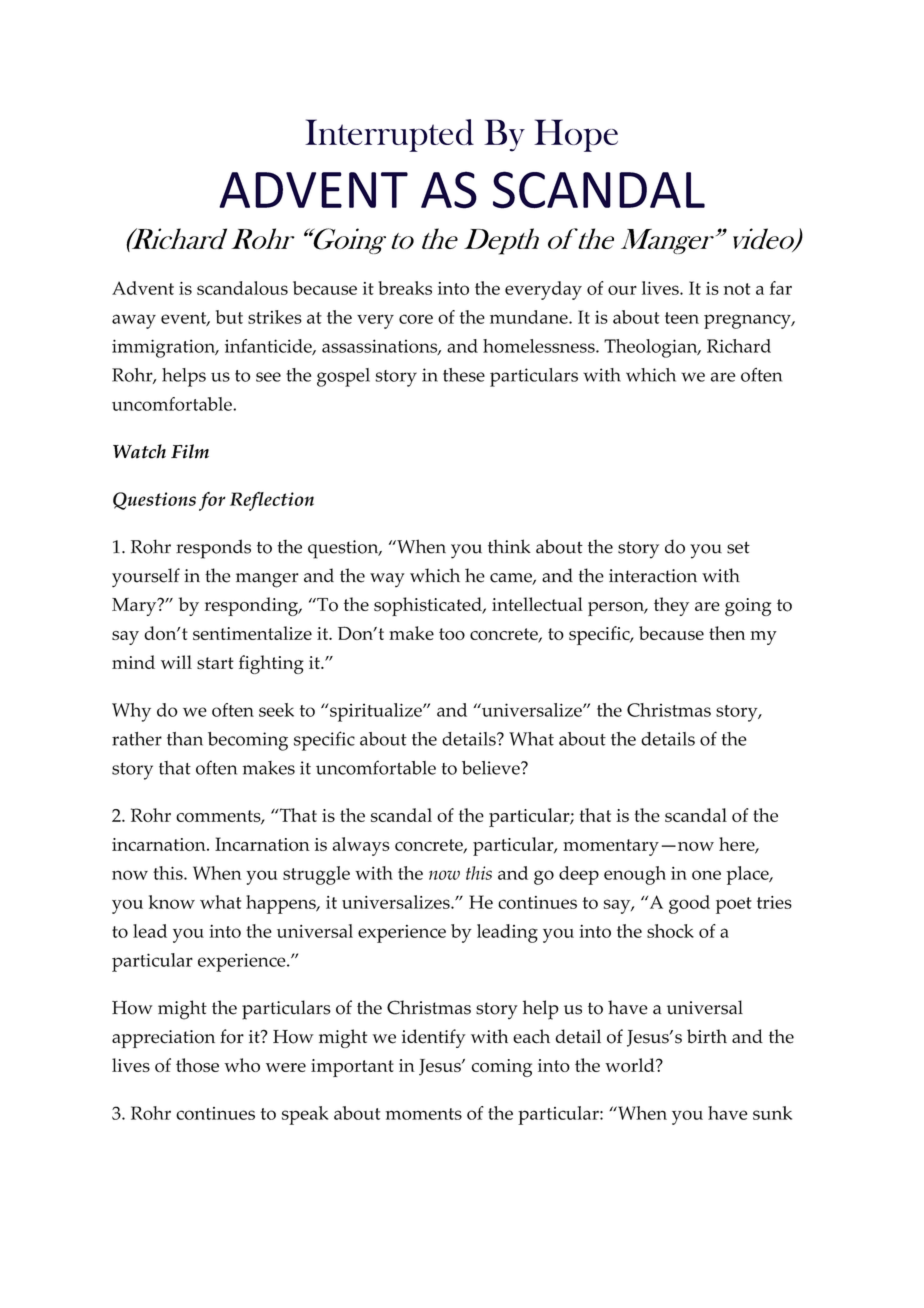 The height and width of the page is (1308, 924). I want to click on Hope, so click(576, 135).
